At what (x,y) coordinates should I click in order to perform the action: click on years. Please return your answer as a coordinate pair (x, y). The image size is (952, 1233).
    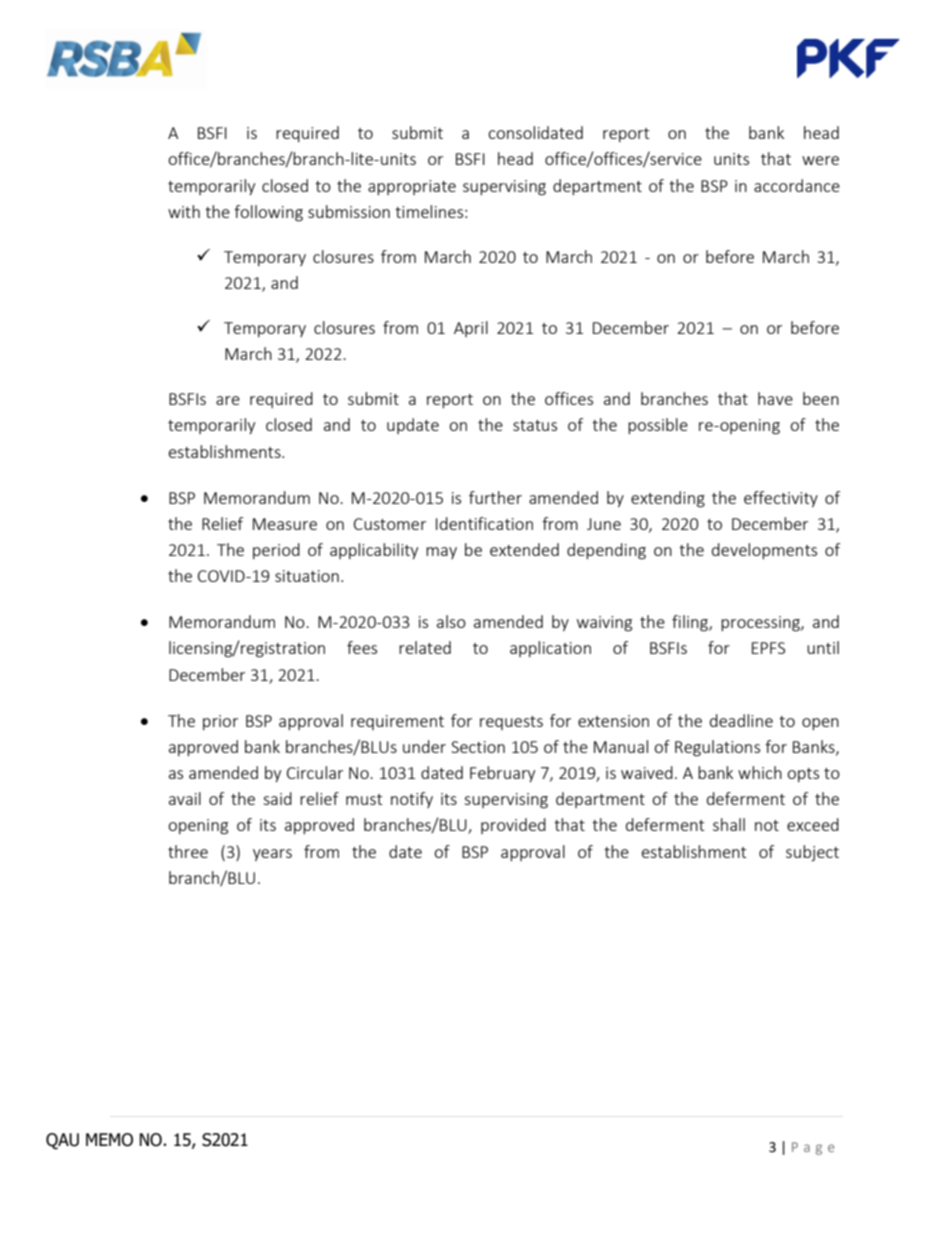
    Looking at the image, I should click on (272, 855).
